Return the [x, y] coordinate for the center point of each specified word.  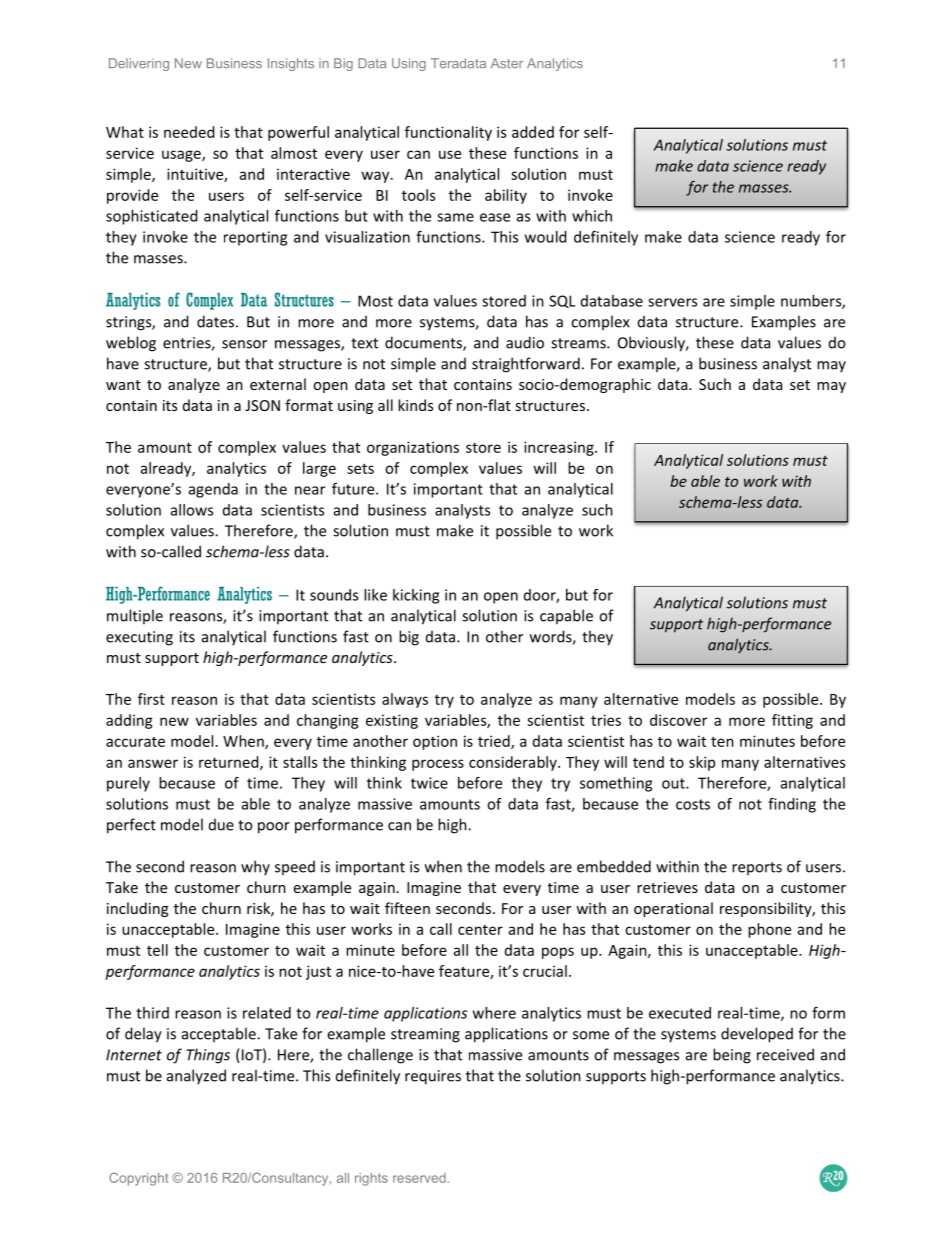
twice [429, 783]
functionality [448, 133]
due [221, 824]
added [533, 132]
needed [189, 132]
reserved [419, 1178]
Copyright [138, 1179]
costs [693, 804]
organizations [413, 448]
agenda [213, 490]
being [732, 1056]
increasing [560, 448]
